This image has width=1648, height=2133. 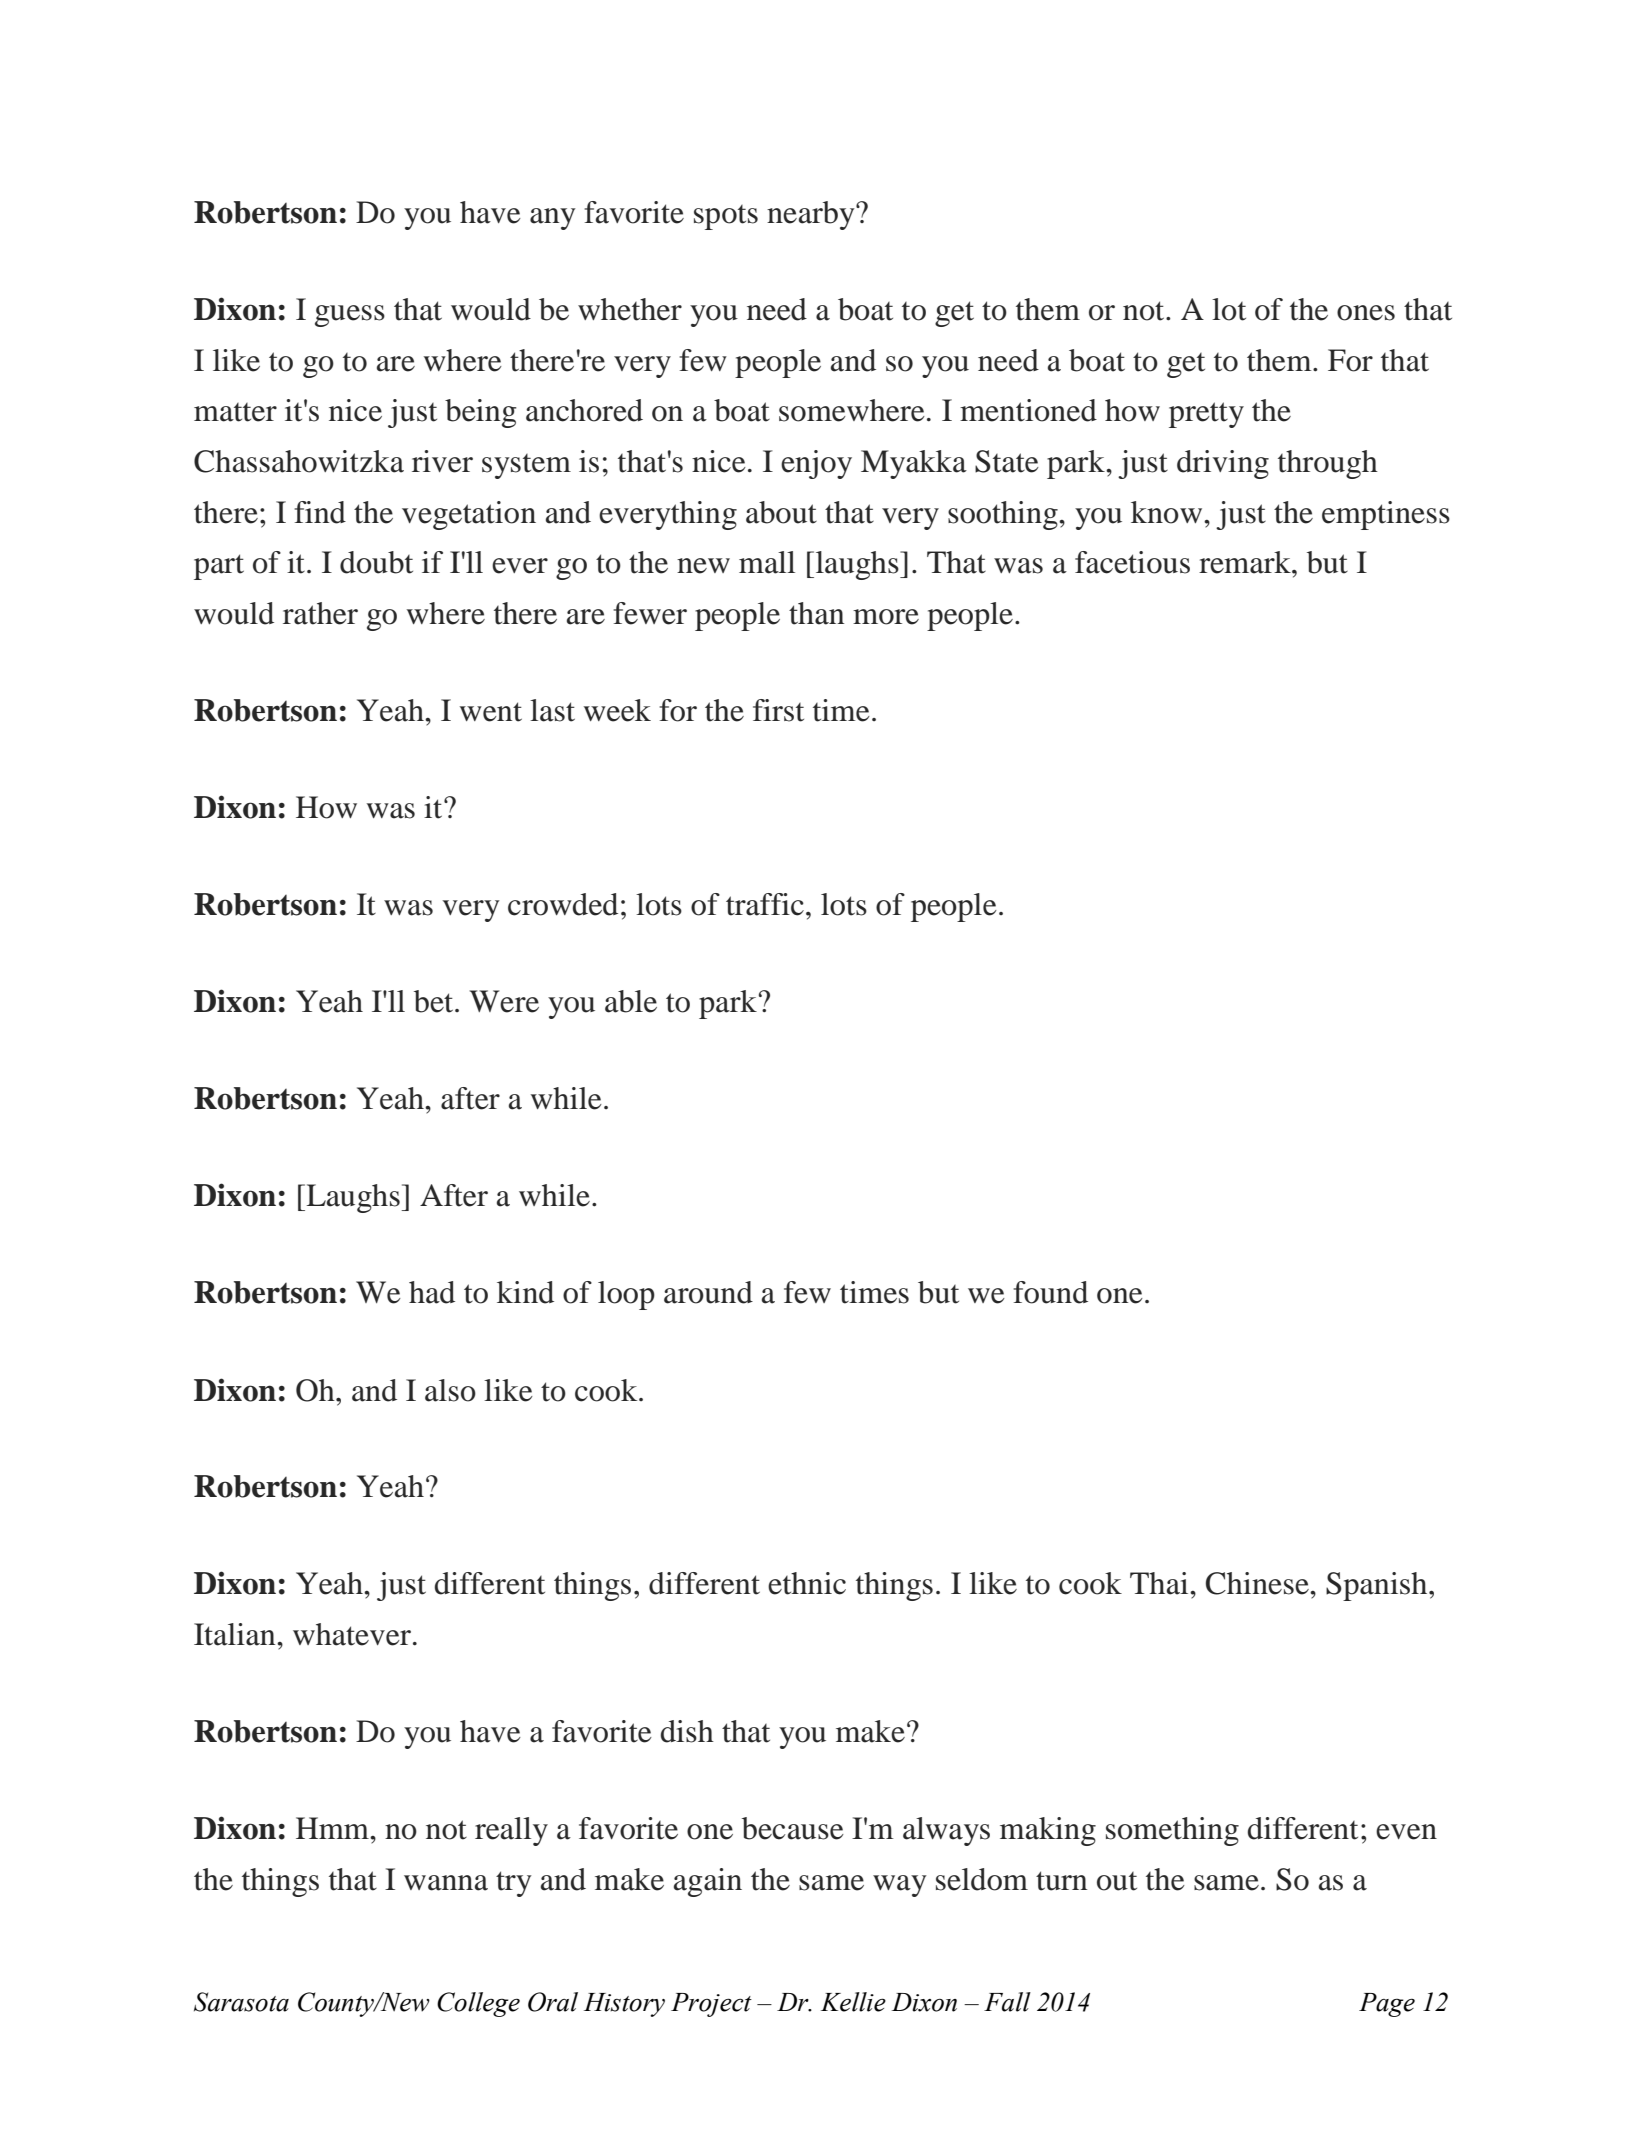 I want to click on bet, so click(x=435, y=1001).
